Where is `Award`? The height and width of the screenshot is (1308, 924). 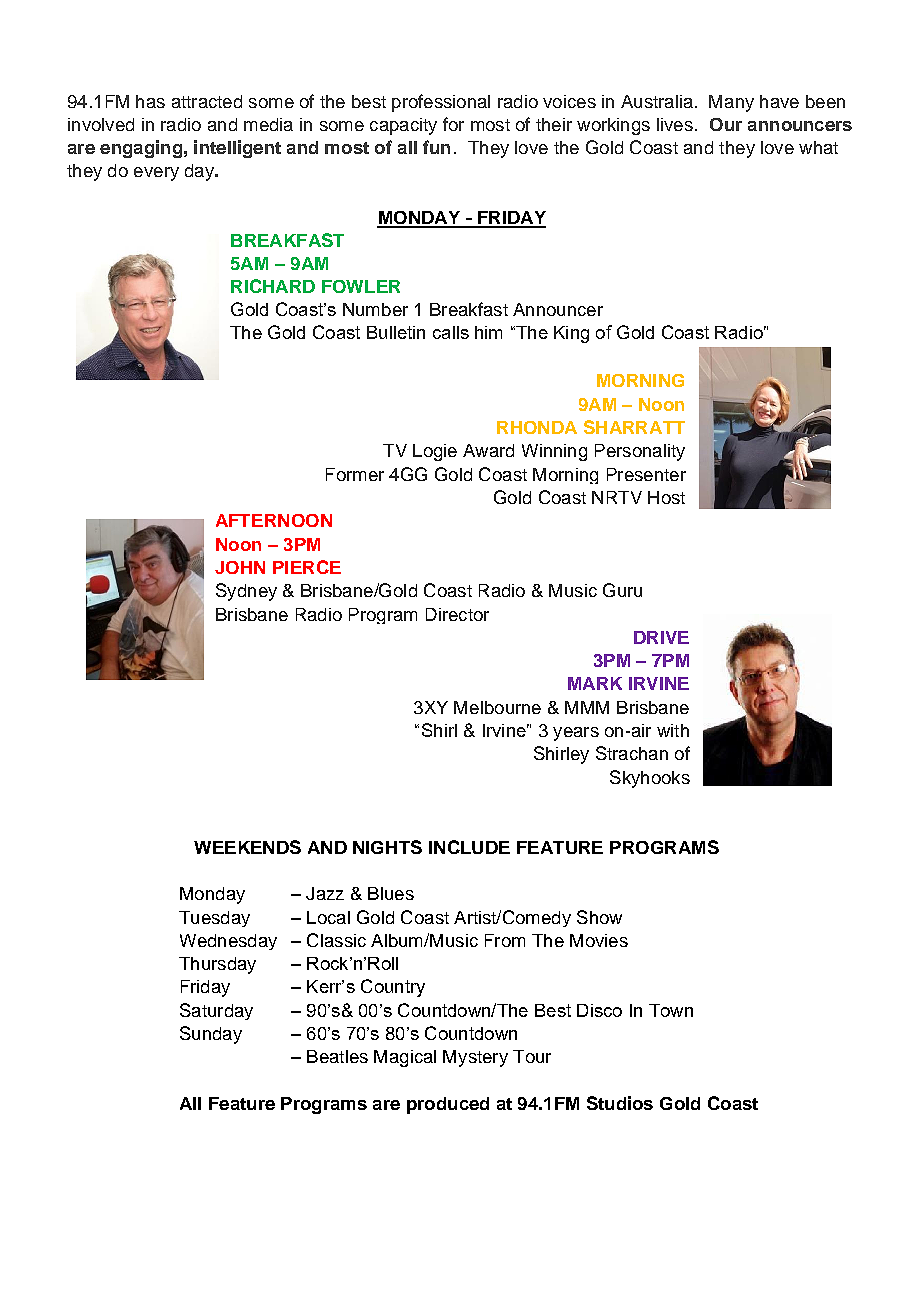
Award is located at coordinates (488, 450).
